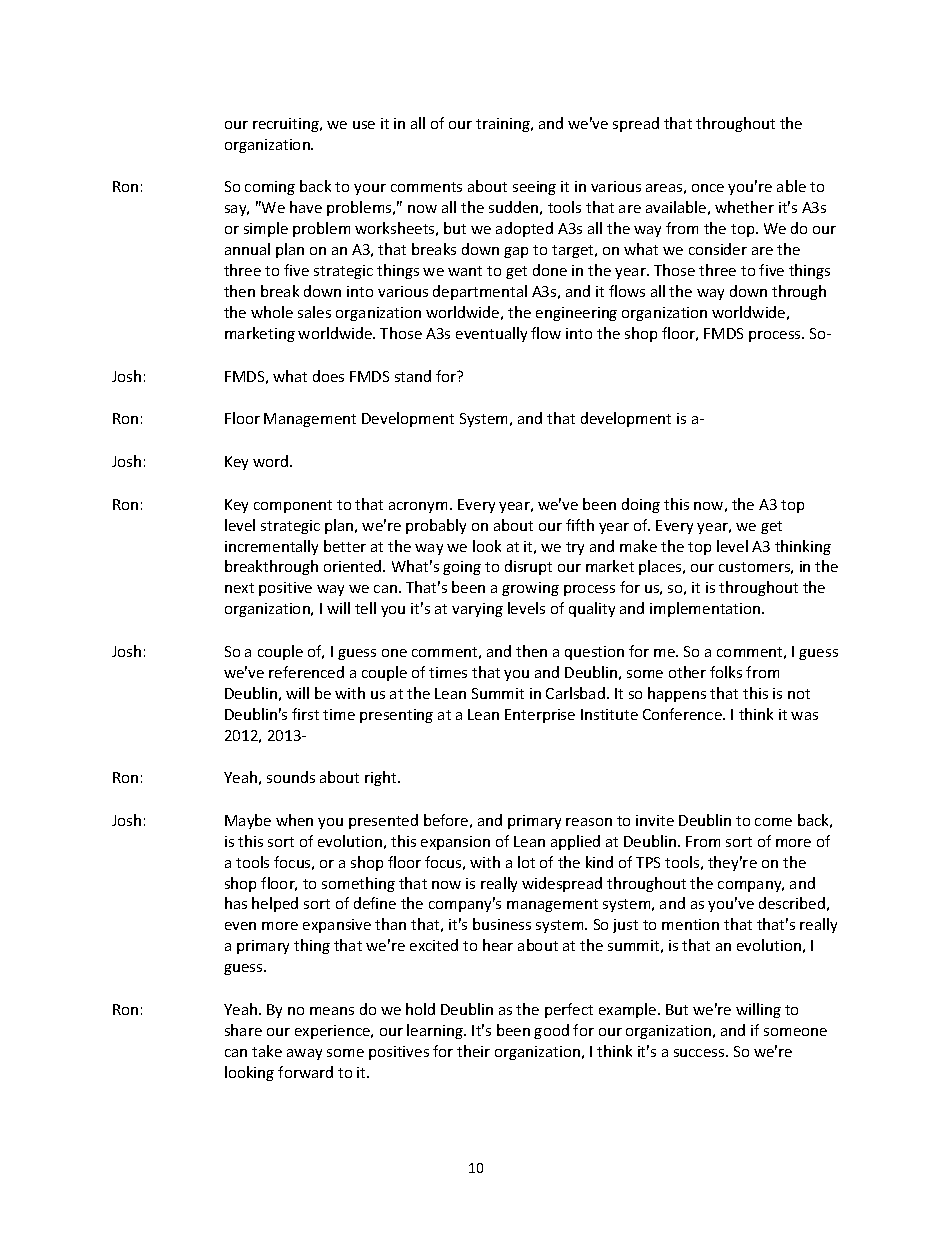  I want to click on tell, so click(365, 608).
